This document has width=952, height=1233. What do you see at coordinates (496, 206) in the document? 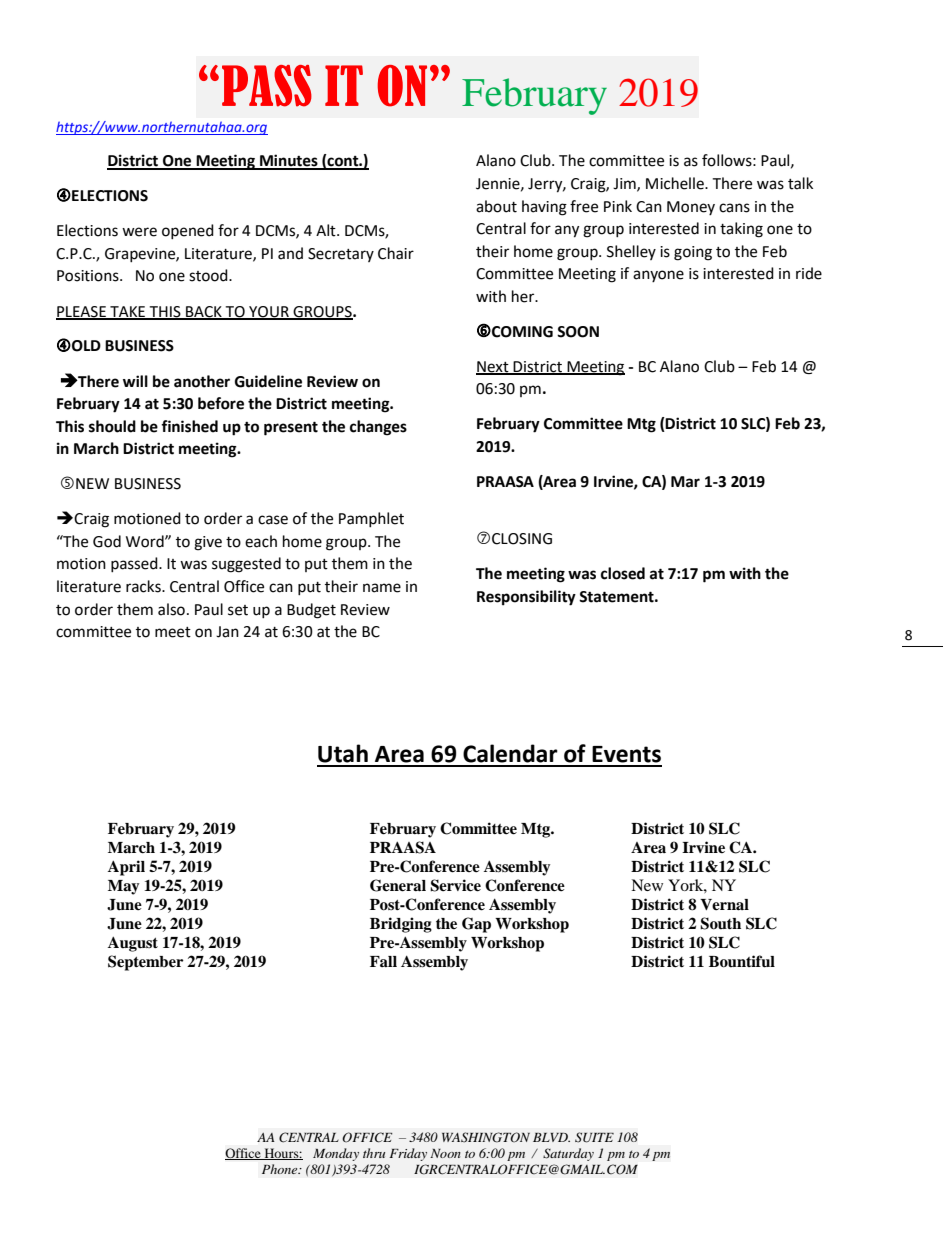
I see `about` at bounding box center [496, 206].
